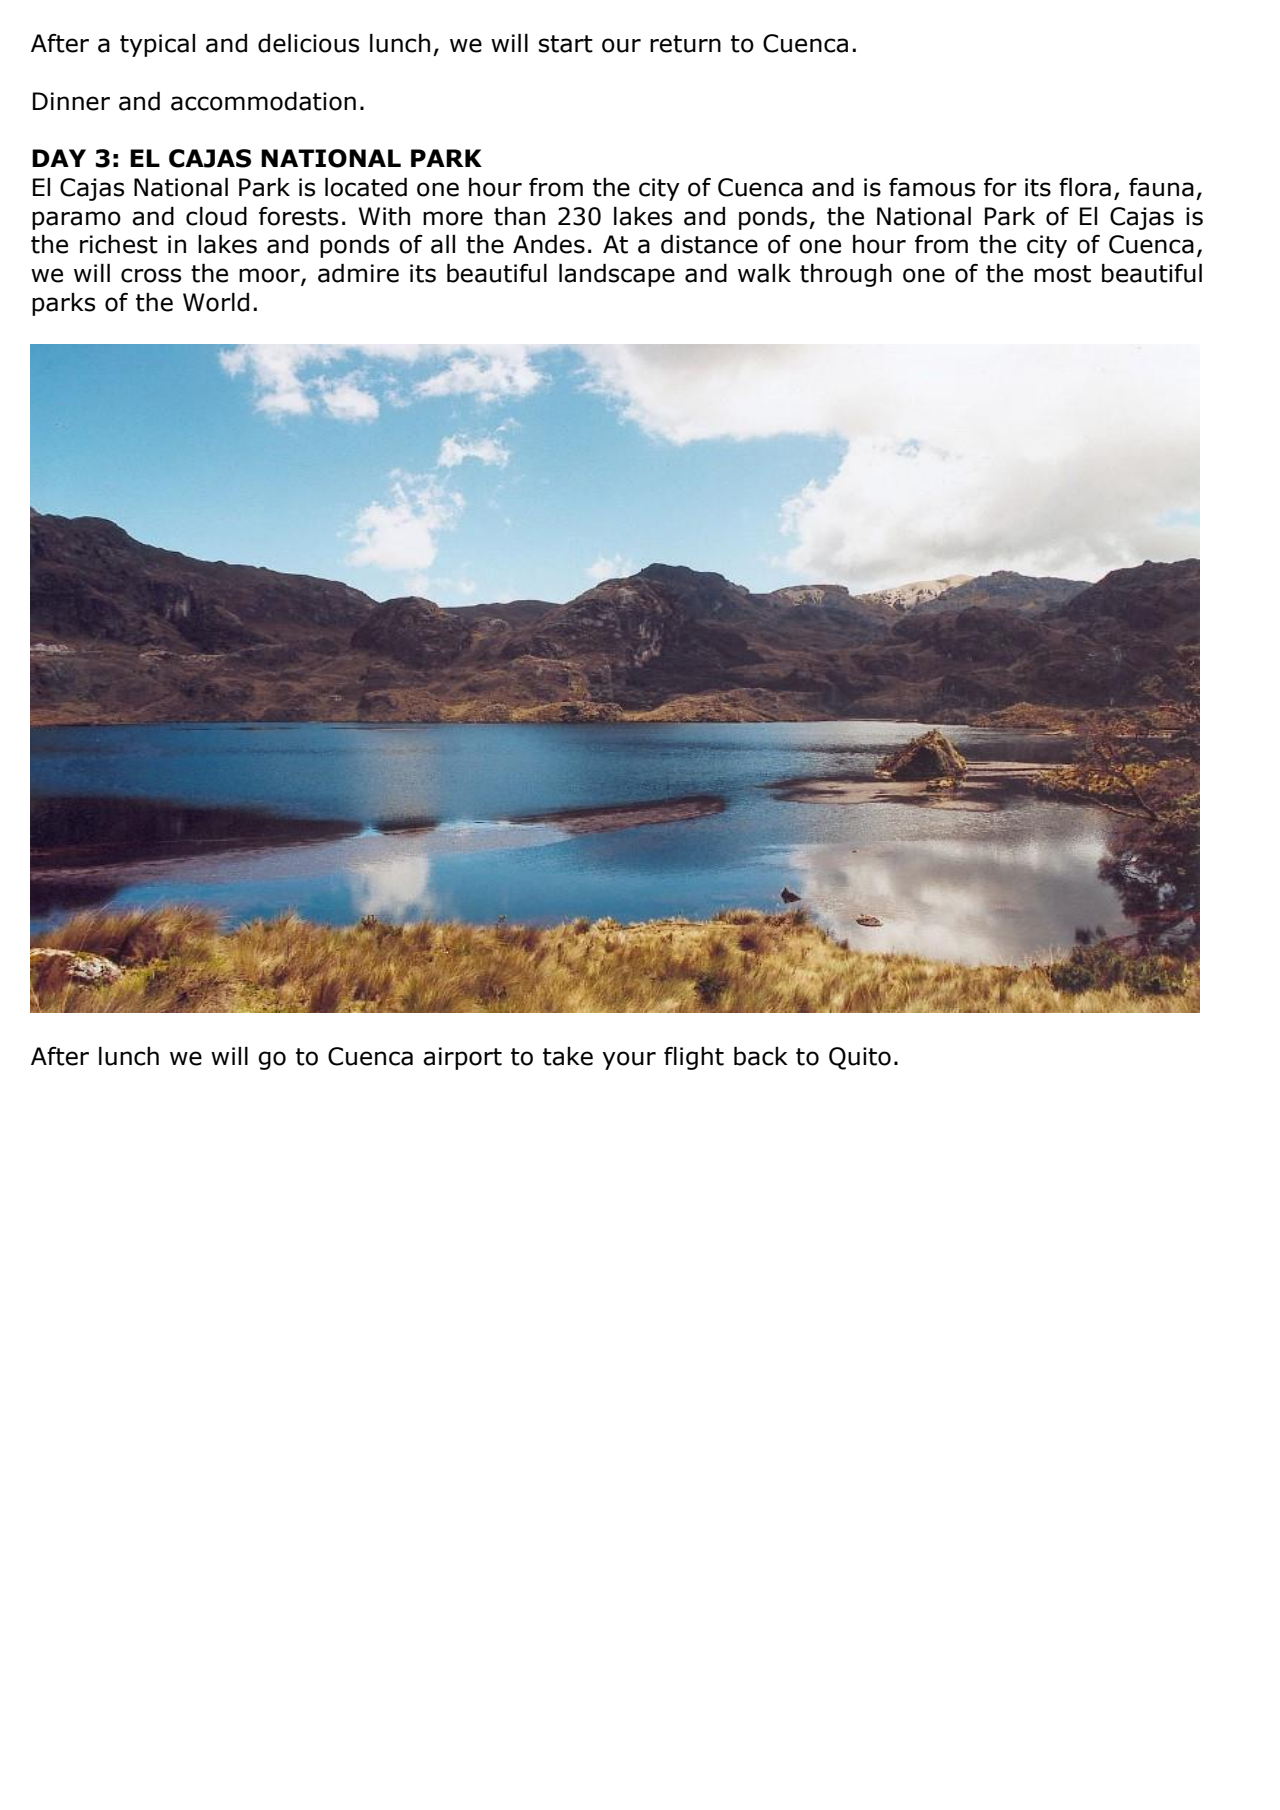  I want to click on flora, so click(1085, 187).
